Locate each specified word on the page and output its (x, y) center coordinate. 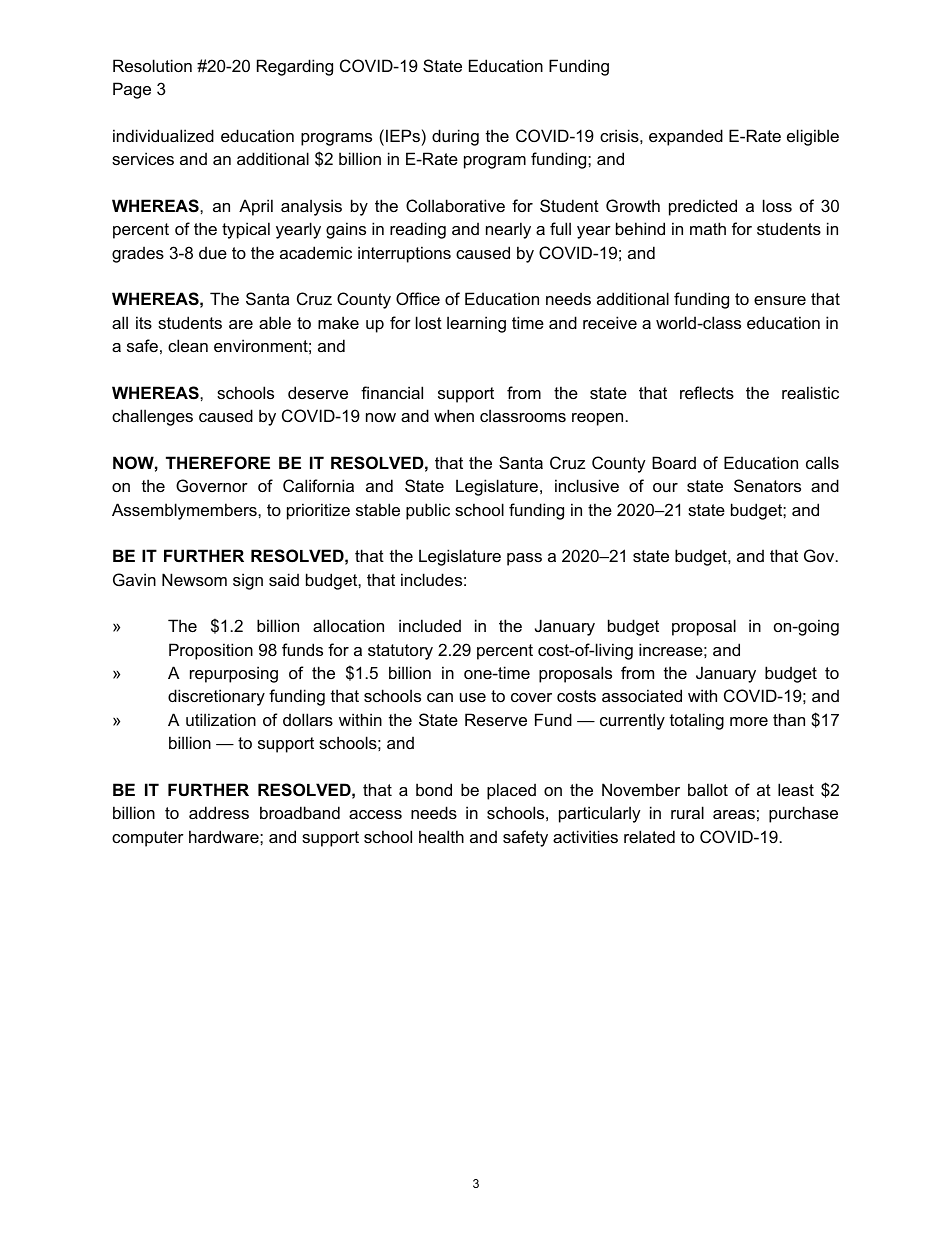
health (441, 836)
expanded (686, 137)
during (455, 137)
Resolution (152, 65)
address (219, 812)
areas (734, 814)
